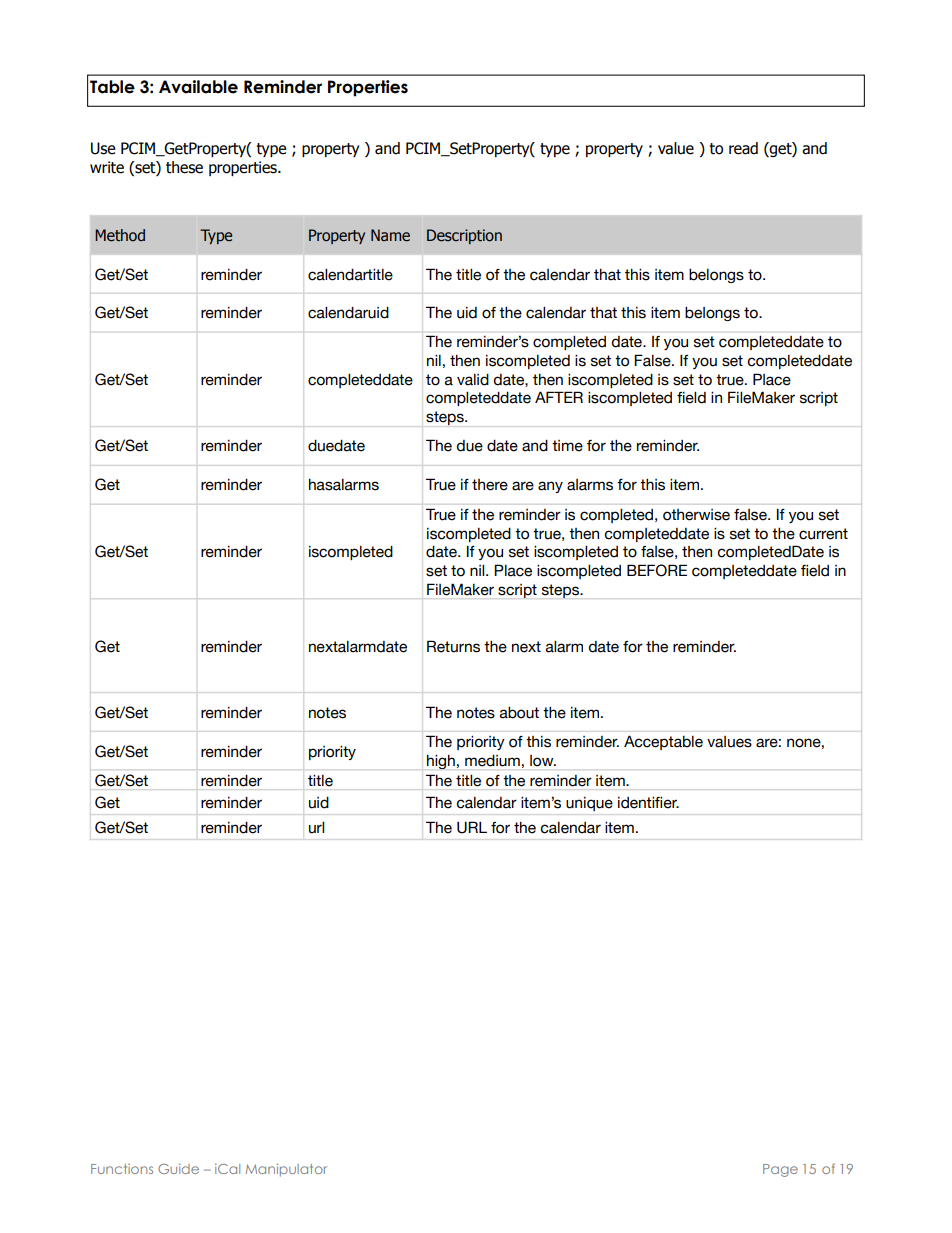 This screenshot has width=952, height=1233. I want to click on Guide, so click(178, 1168).
